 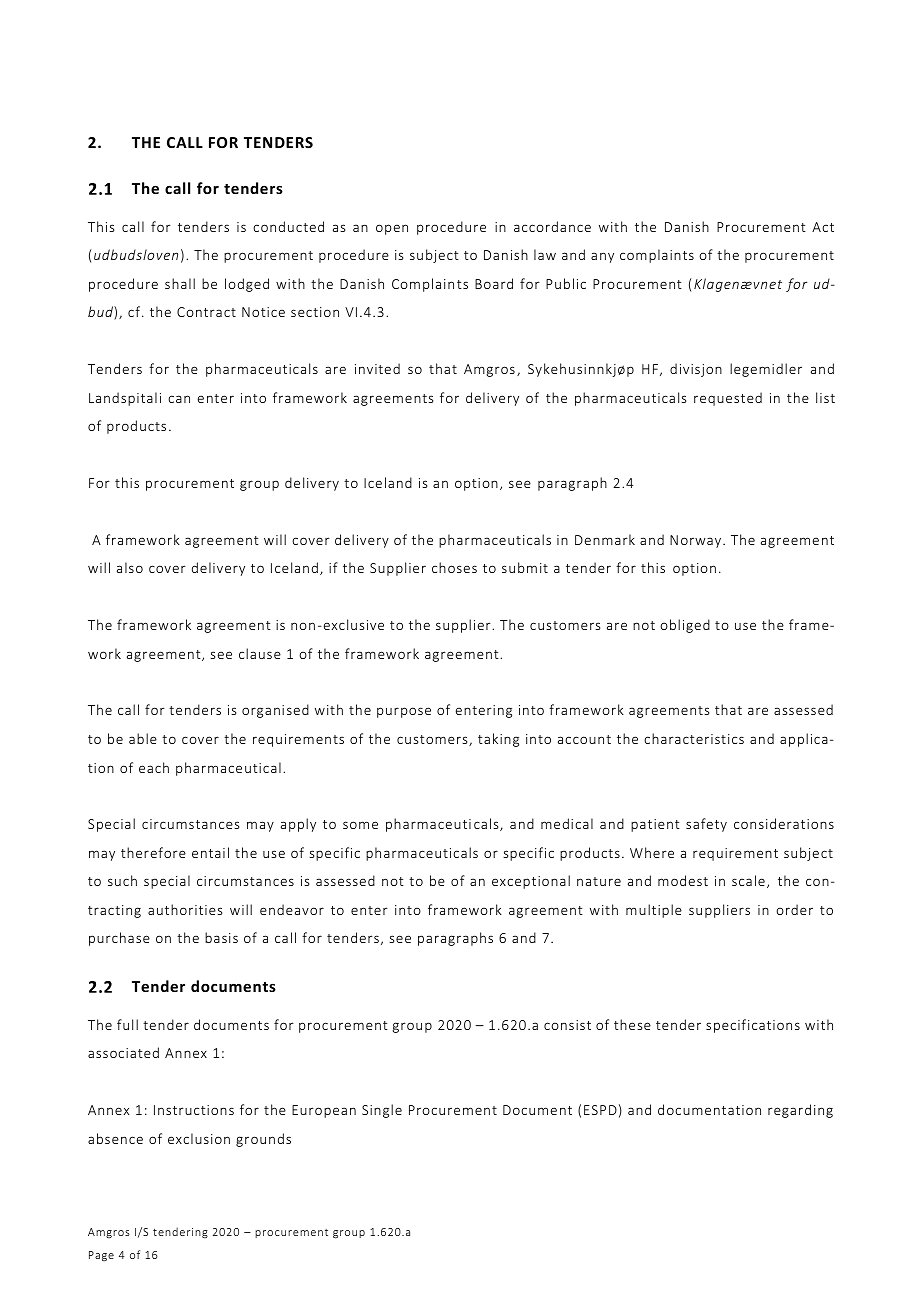 What do you see at coordinates (101, 1256) in the screenshot?
I see `Page` at bounding box center [101, 1256].
